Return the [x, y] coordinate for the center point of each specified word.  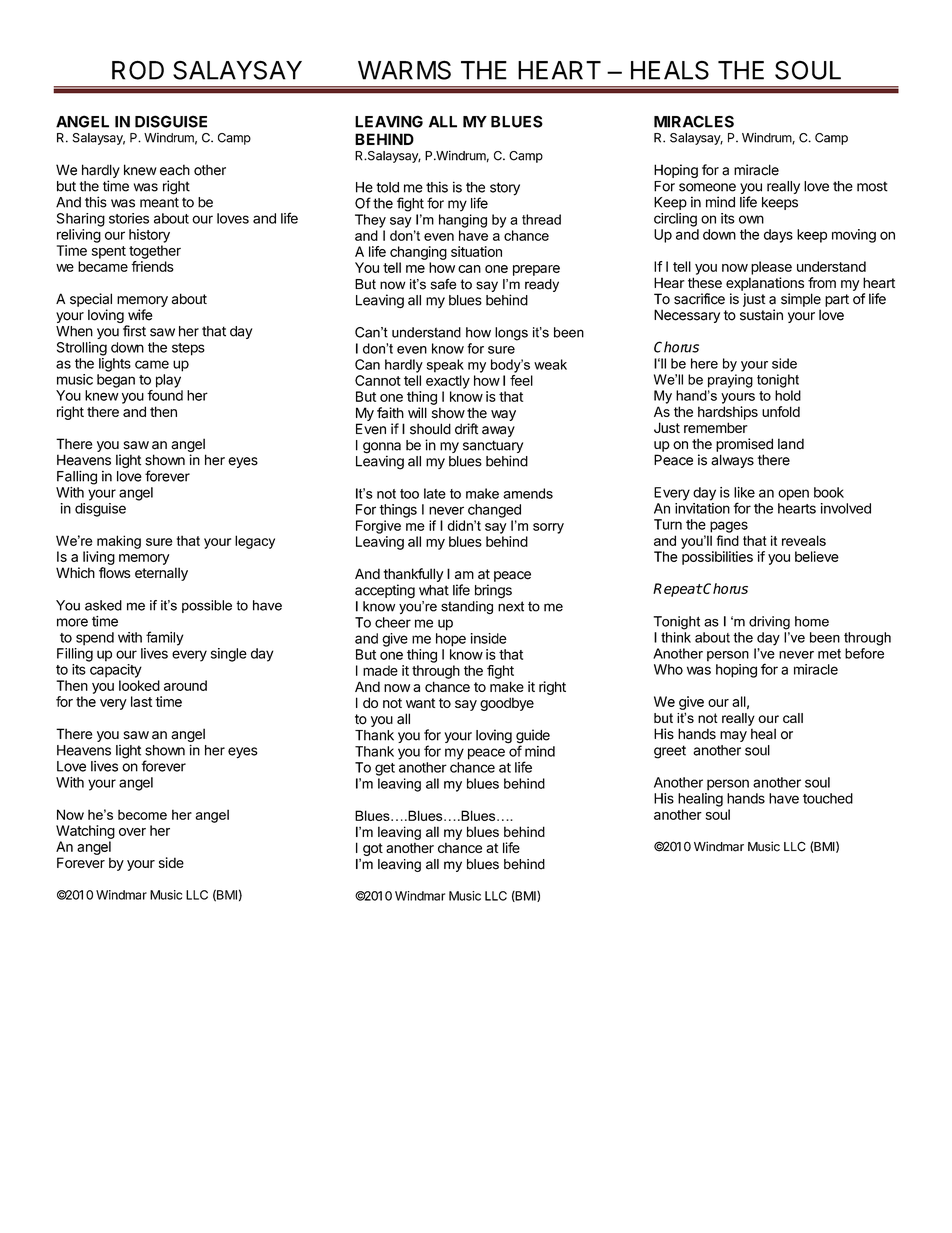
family [165, 638]
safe [443, 284]
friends [152, 266]
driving [769, 623]
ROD [138, 70]
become [142, 814]
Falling [77, 478]
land [791, 444]
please [771, 268]
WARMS [404, 70]
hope [451, 640]
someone [707, 187]
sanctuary [493, 448]
